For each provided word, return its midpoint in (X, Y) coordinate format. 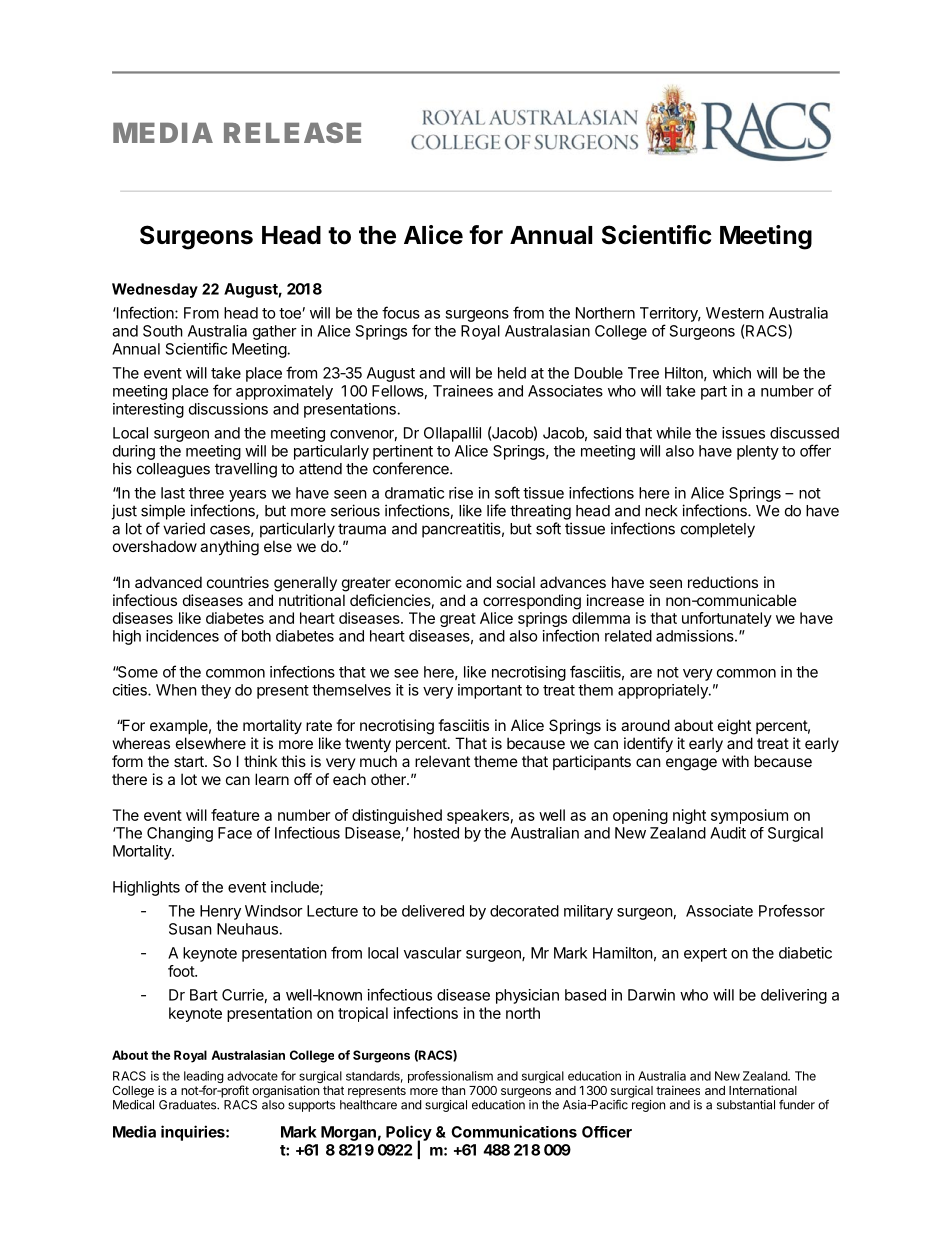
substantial (746, 1105)
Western (735, 313)
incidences (182, 636)
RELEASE (292, 132)
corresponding (532, 602)
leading (204, 1078)
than (453, 1090)
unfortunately (727, 619)
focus (401, 312)
